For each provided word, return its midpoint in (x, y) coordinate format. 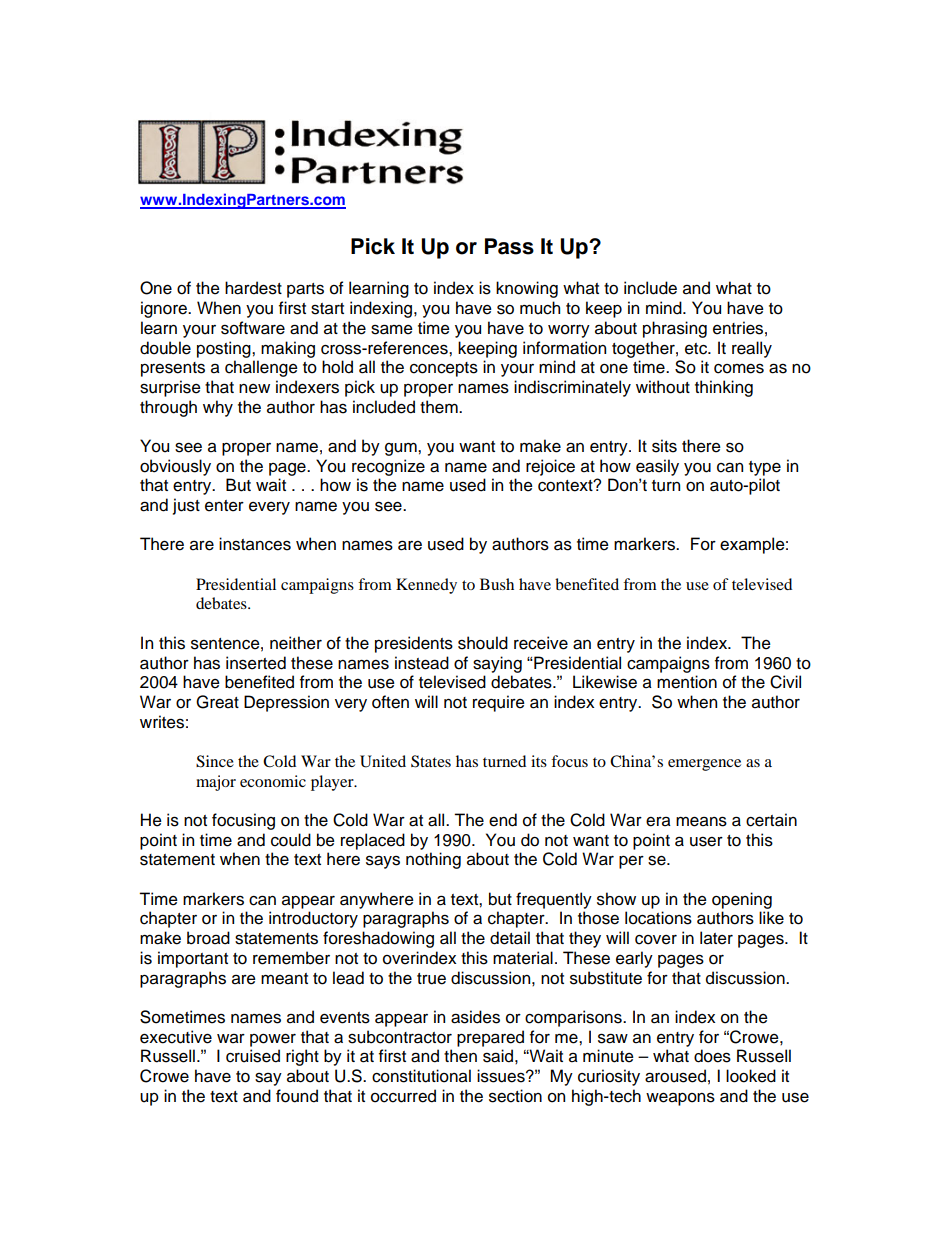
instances (255, 544)
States (431, 761)
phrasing (675, 329)
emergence (704, 765)
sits (664, 446)
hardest (253, 288)
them (440, 407)
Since (215, 761)
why (218, 408)
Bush (497, 584)
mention (687, 682)
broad (208, 938)
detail (510, 938)
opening (742, 900)
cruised (253, 1056)
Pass (509, 246)
